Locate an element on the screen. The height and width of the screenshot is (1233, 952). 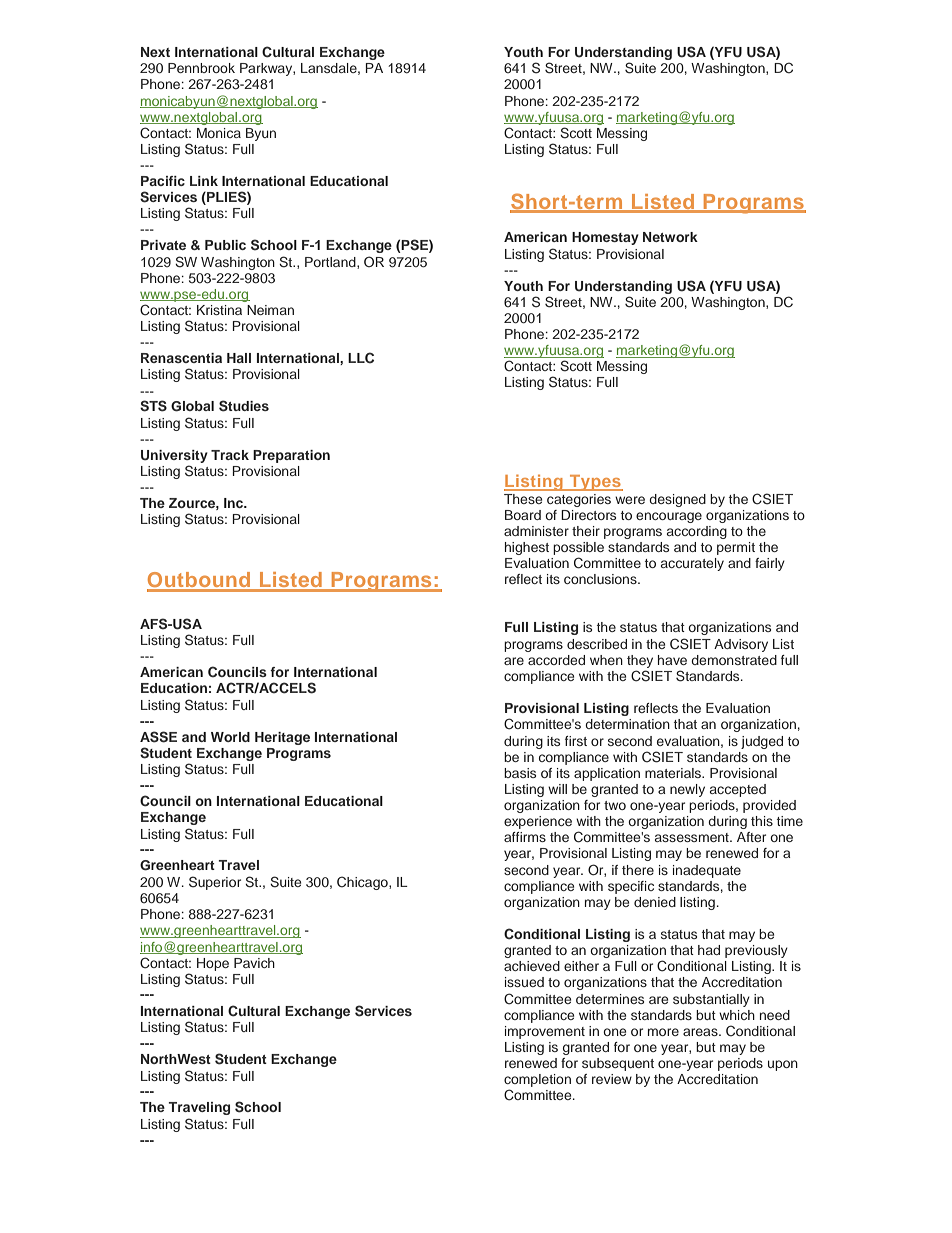
accorded is located at coordinates (556, 660).
